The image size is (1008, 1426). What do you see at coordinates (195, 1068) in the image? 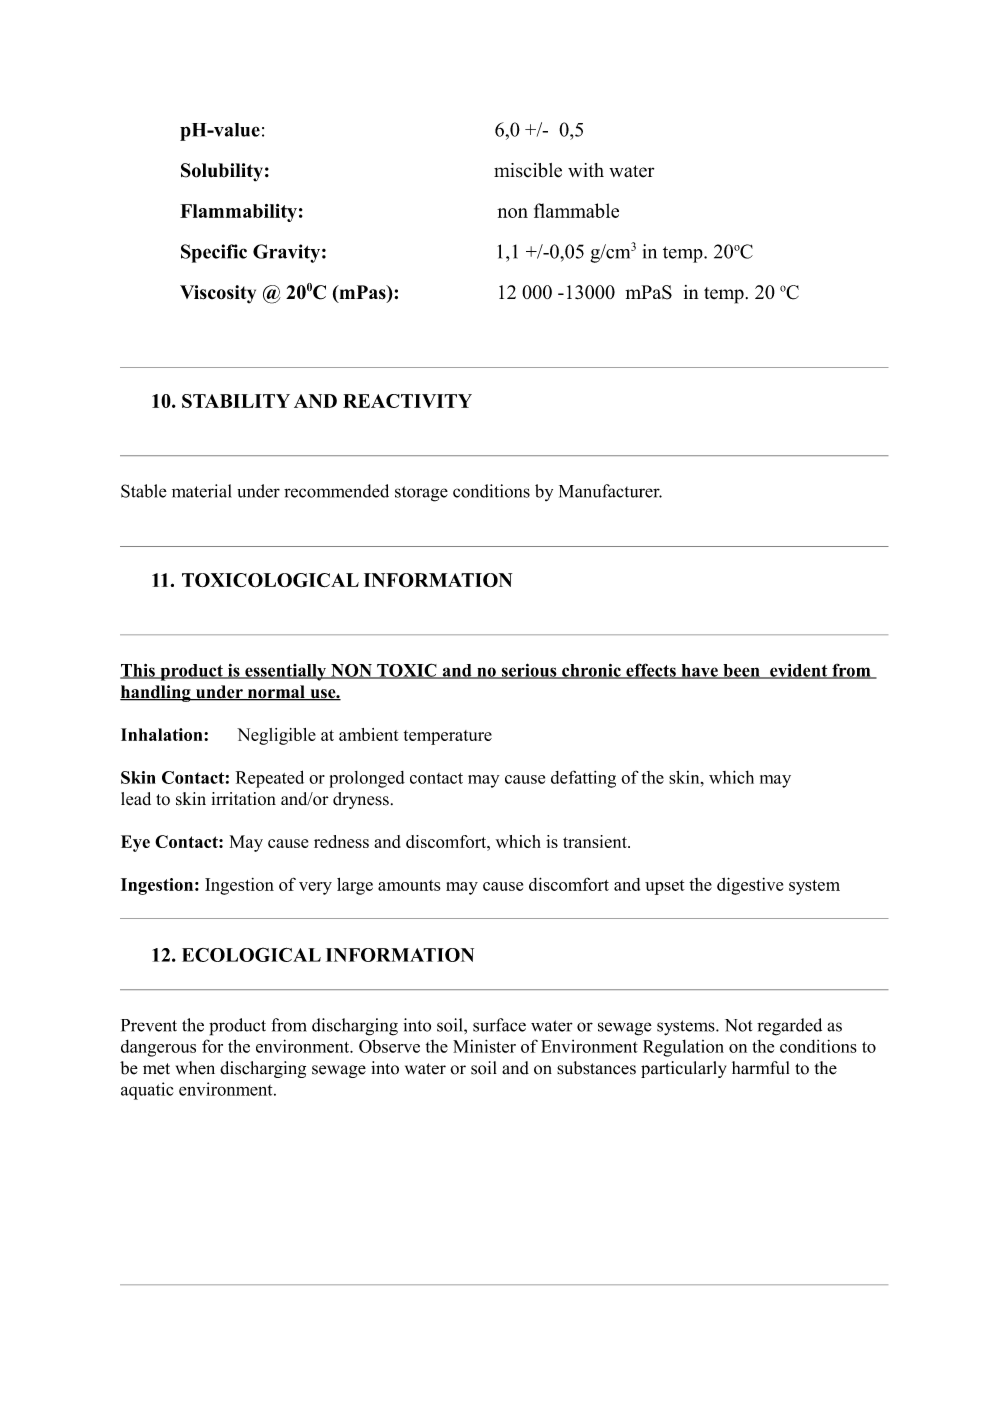
I see `when` at bounding box center [195, 1068].
